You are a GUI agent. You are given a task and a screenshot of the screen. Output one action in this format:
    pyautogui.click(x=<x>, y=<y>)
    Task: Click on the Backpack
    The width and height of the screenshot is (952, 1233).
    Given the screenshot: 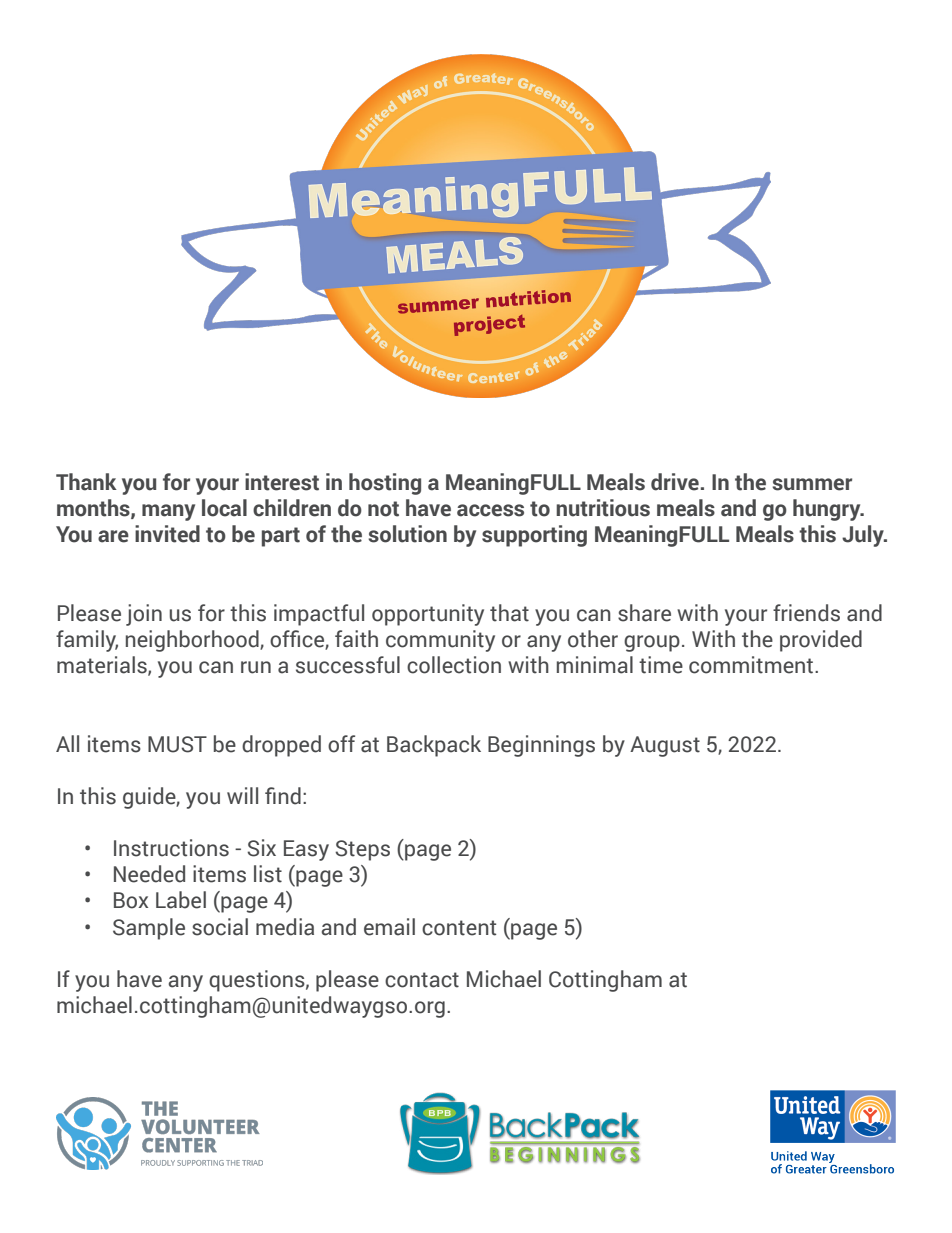 What is the action you would take?
    pyautogui.click(x=434, y=746)
